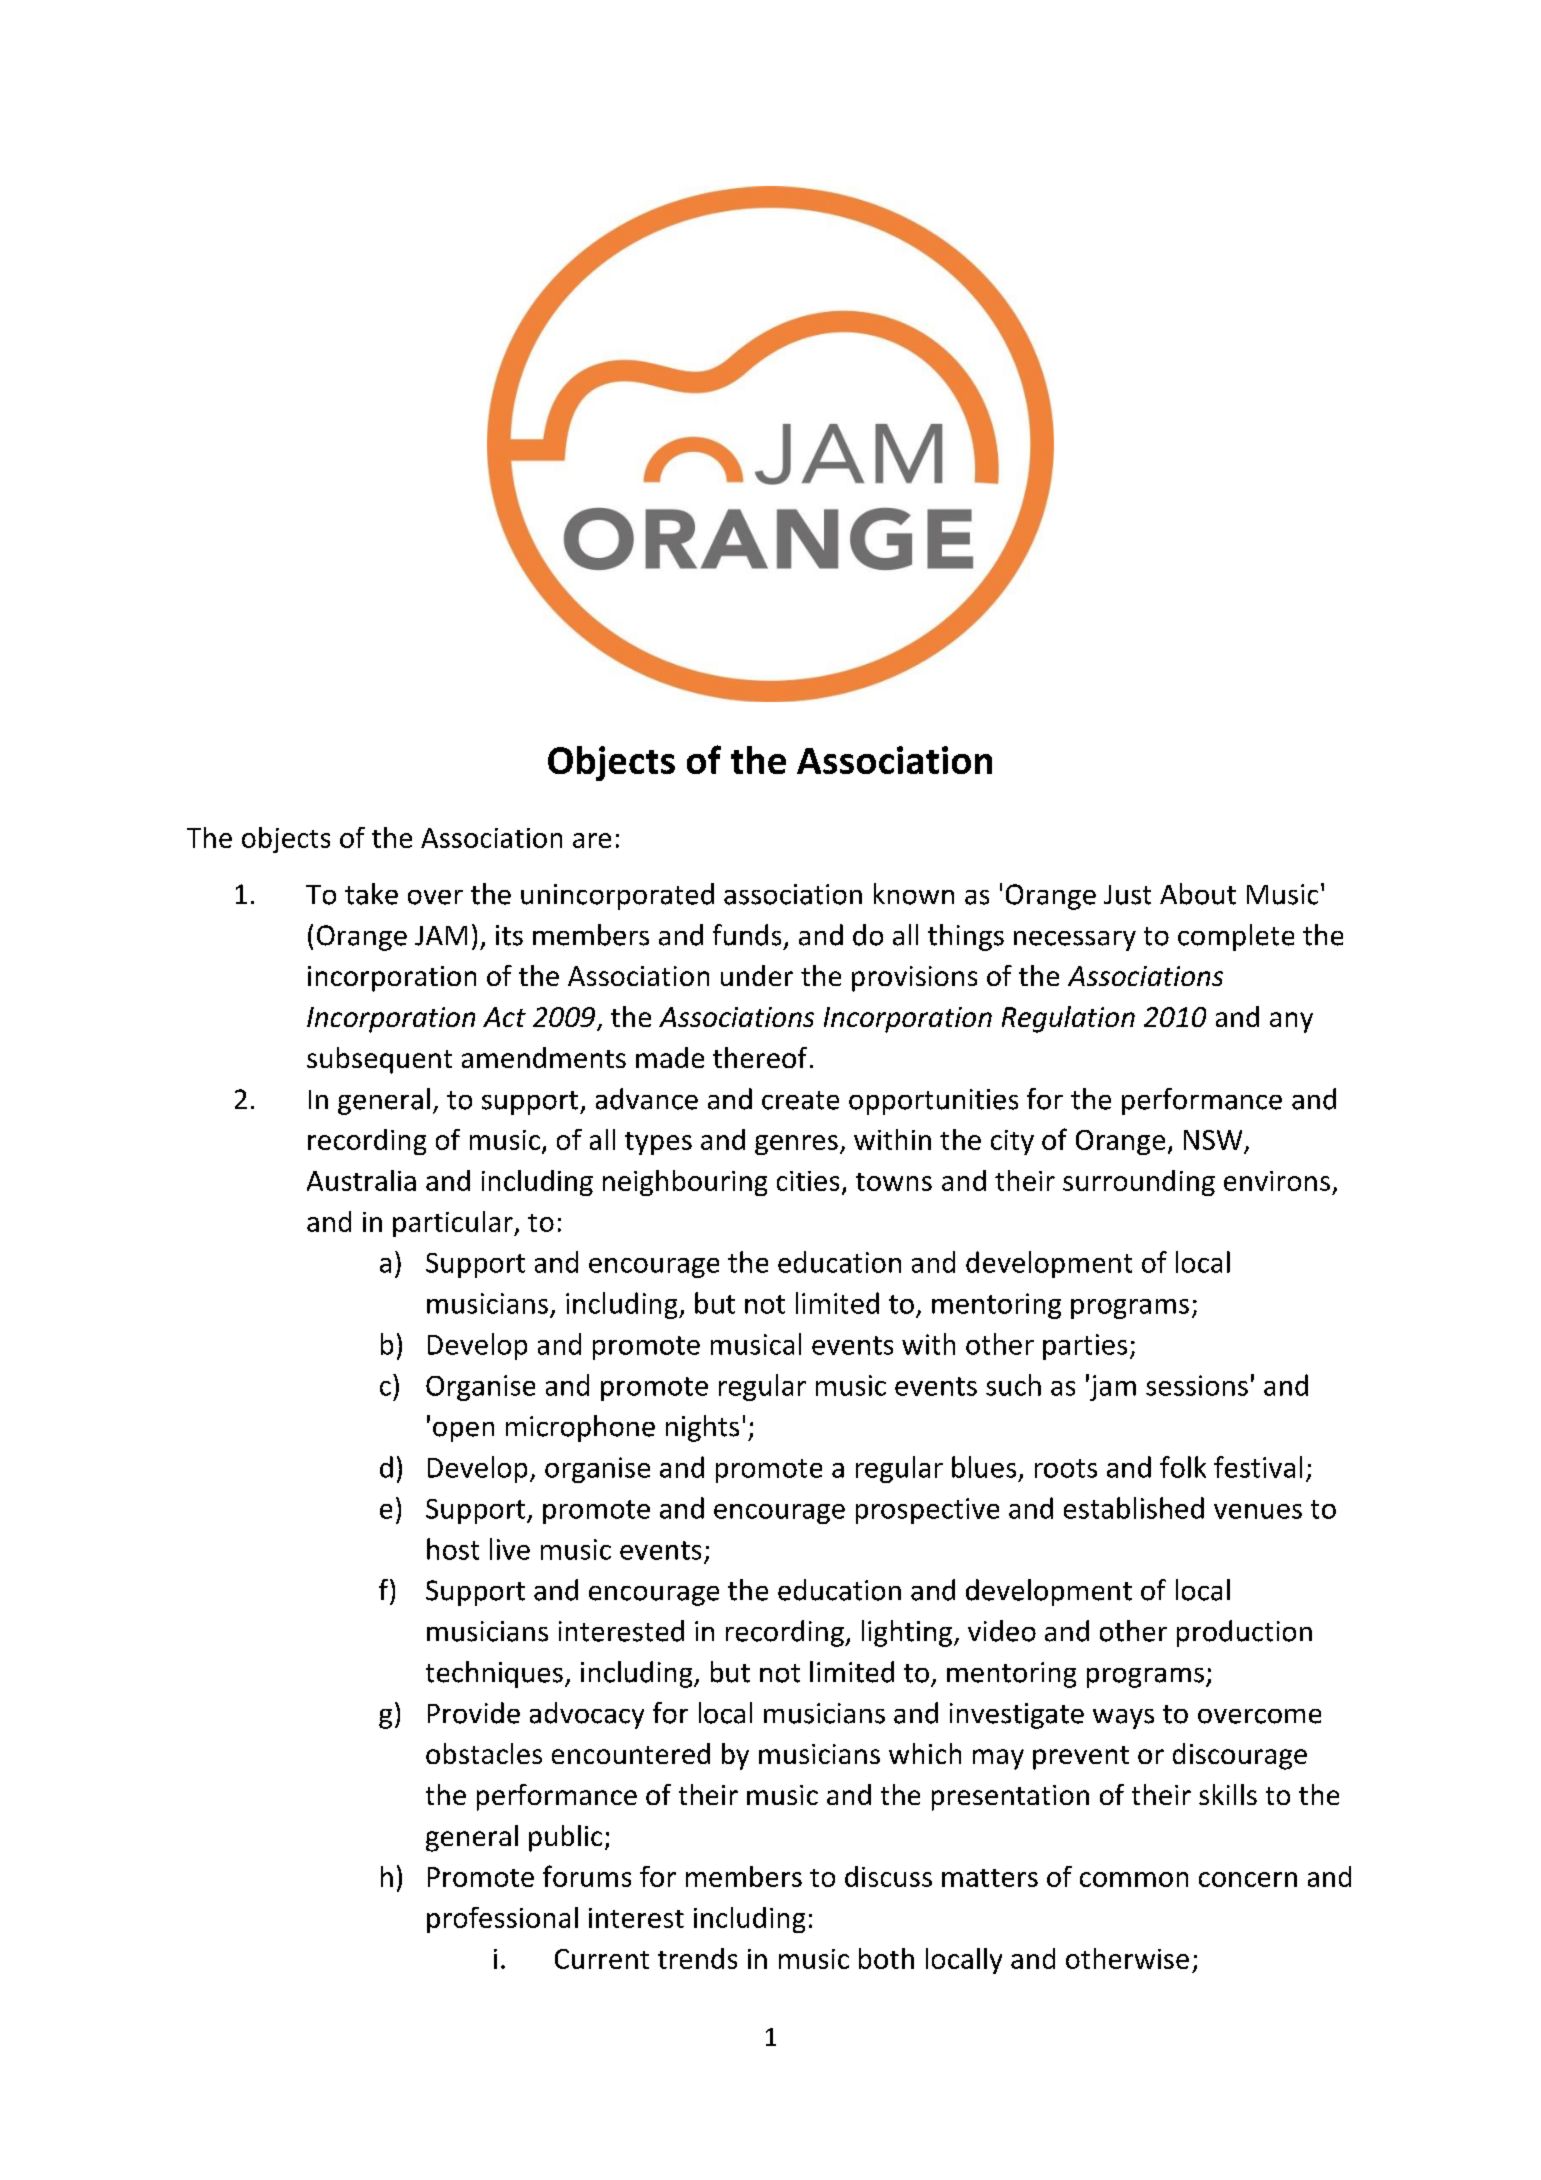 The width and height of the document is (1541, 2180). What do you see at coordinates (914, 894) in the document?
I see `known` at bounding box center [914, 894].
